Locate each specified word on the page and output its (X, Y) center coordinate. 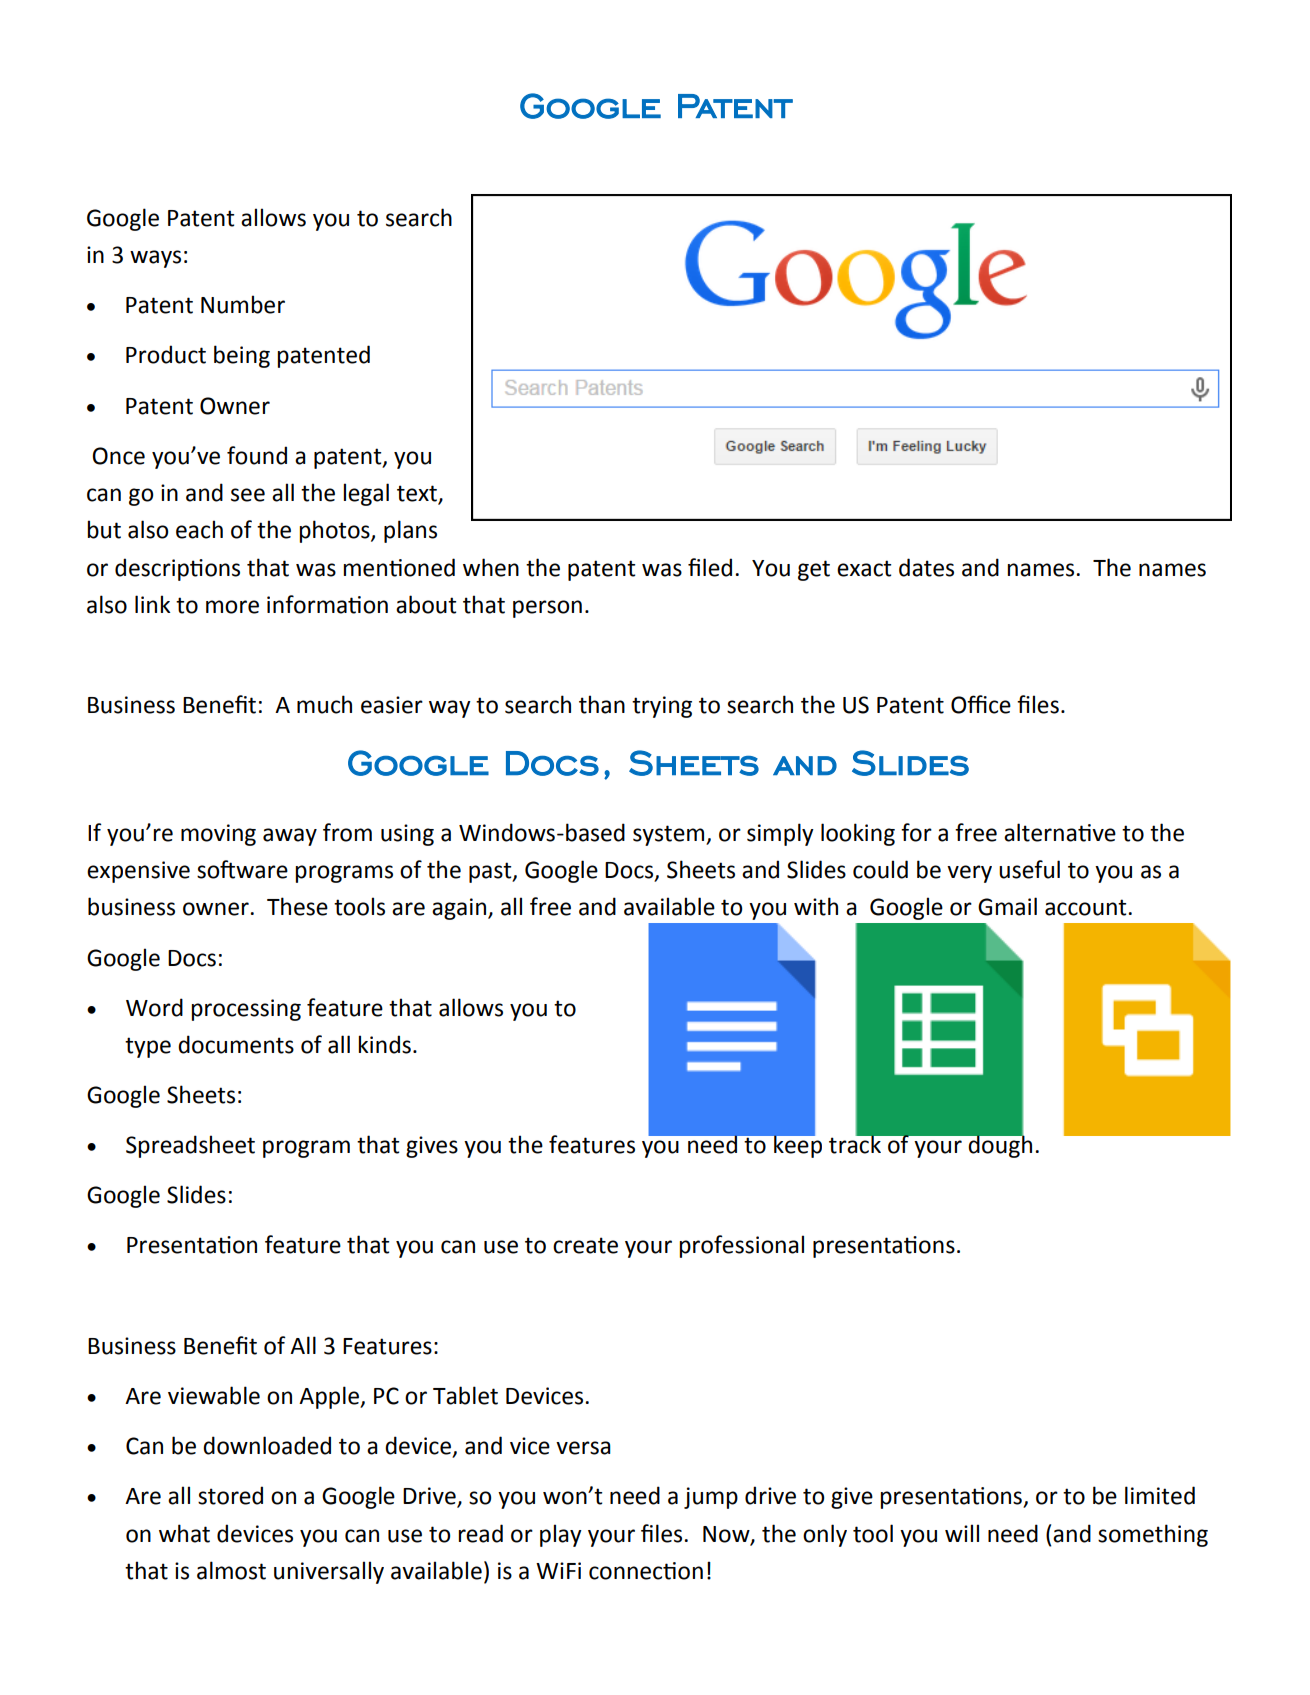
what (184, 1533)
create (585, 1245)
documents (236, 1044)
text (418, 494)
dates (926, 567)
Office (981, 704)
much (324, 704)
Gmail (1007, 906)
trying (662, 707)
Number (243, 304)
